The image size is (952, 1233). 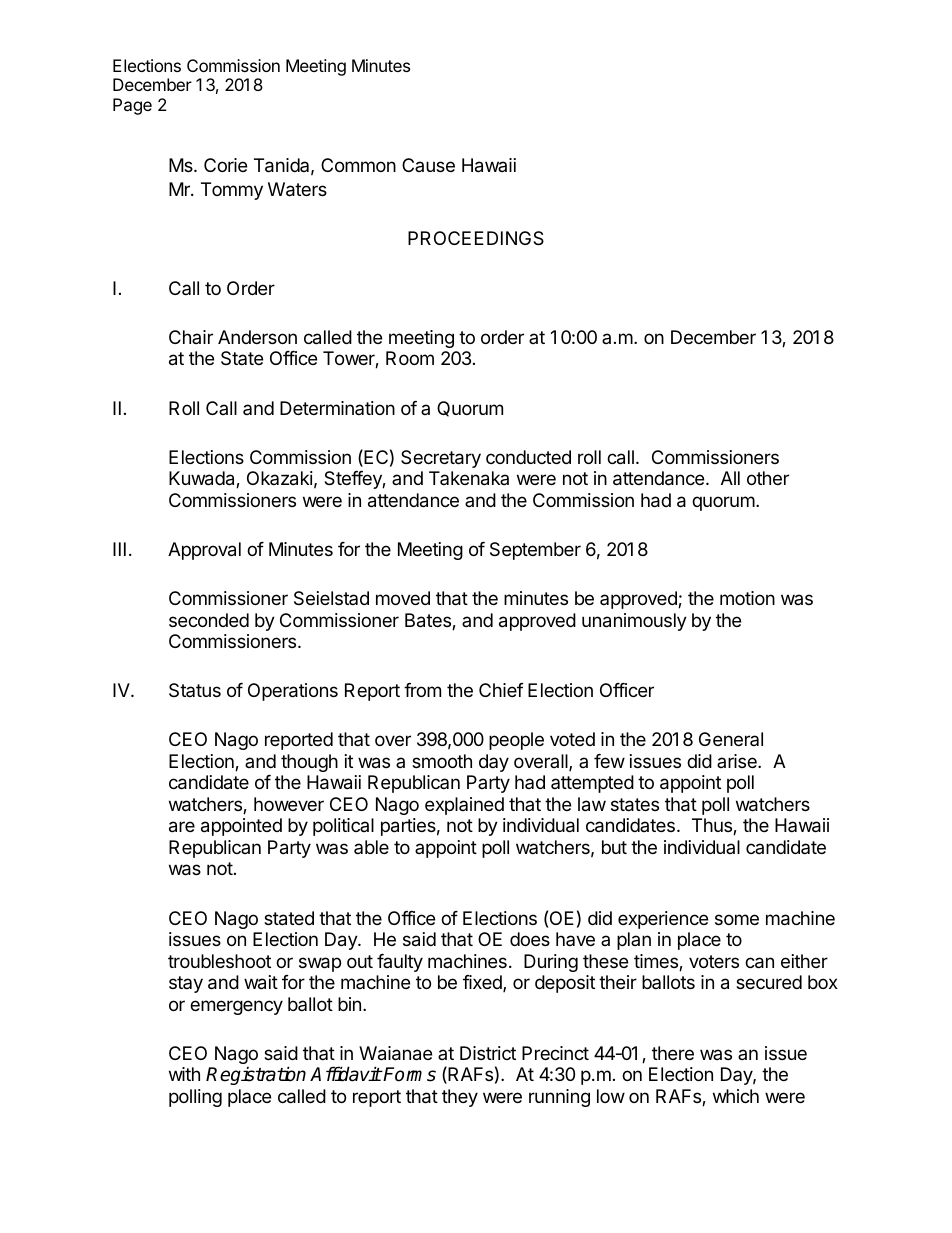 I want to click on District, so click(x=488, y=1053).
